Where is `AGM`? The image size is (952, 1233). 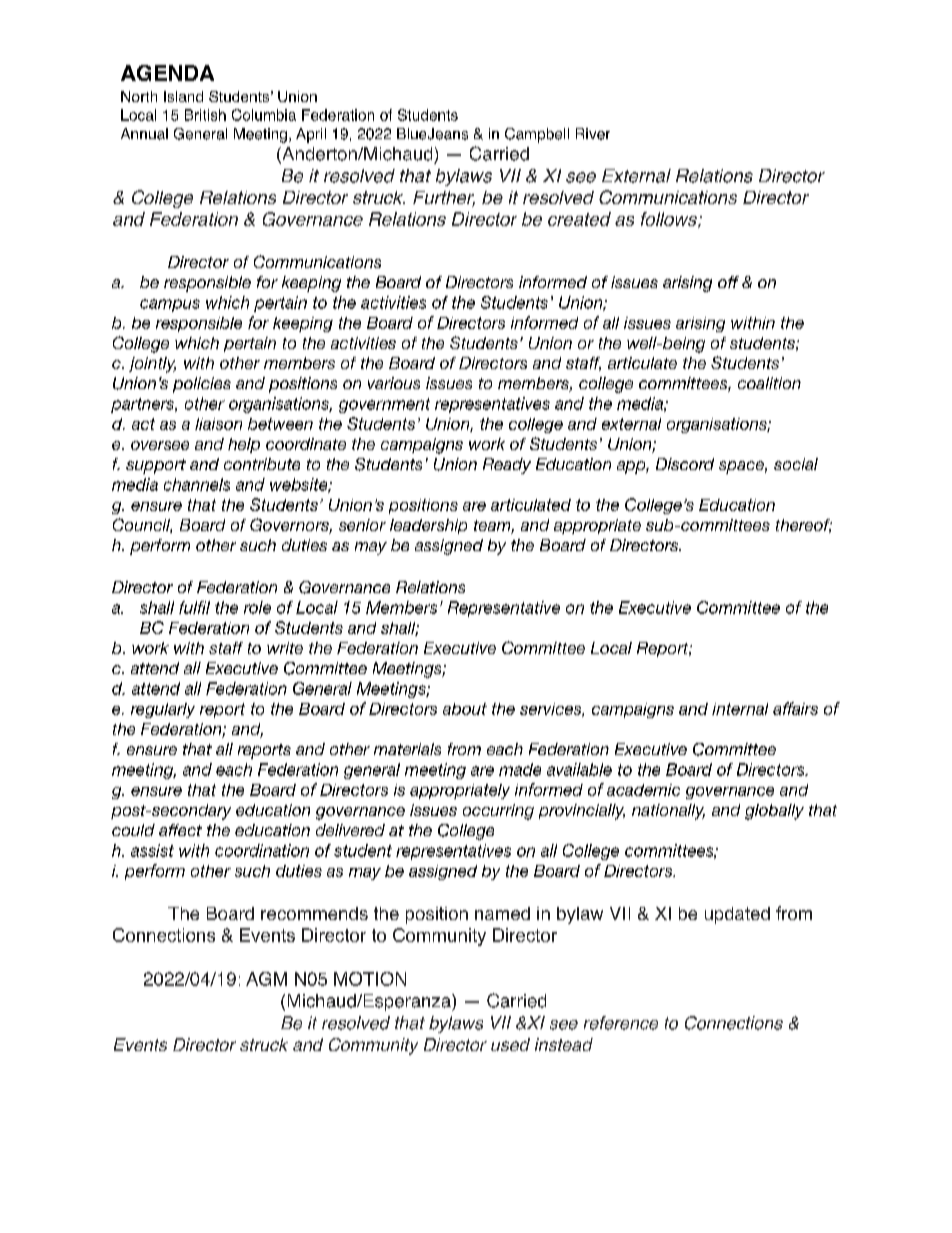 AGM is located at coordinates (266, 979).
